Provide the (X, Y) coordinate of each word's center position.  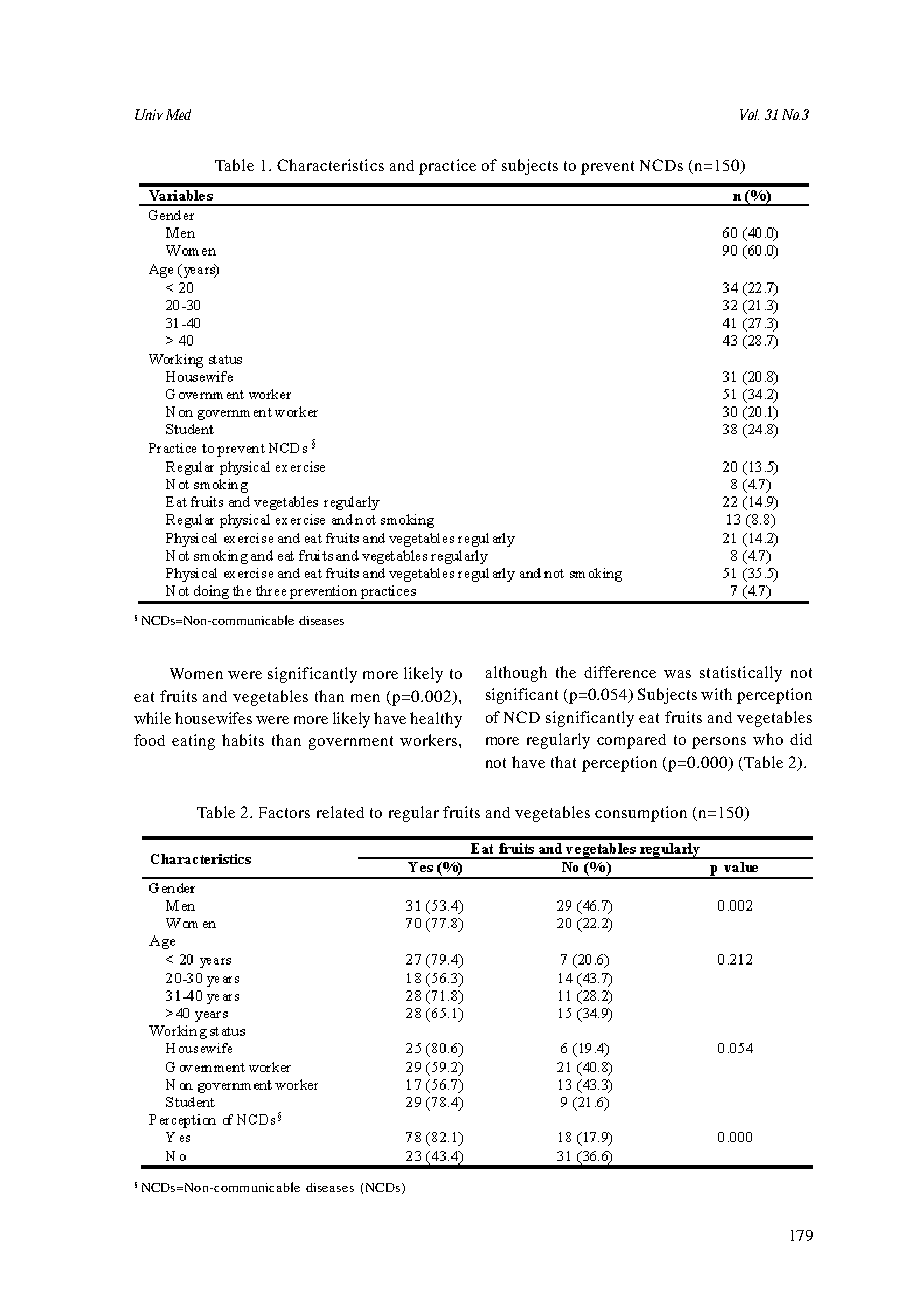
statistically (741, 674)
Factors (284, 812)
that (563, 762)
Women (196, 673)
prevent (607, 168)
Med (178, 114)
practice (447, 167)
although (516, 674)
